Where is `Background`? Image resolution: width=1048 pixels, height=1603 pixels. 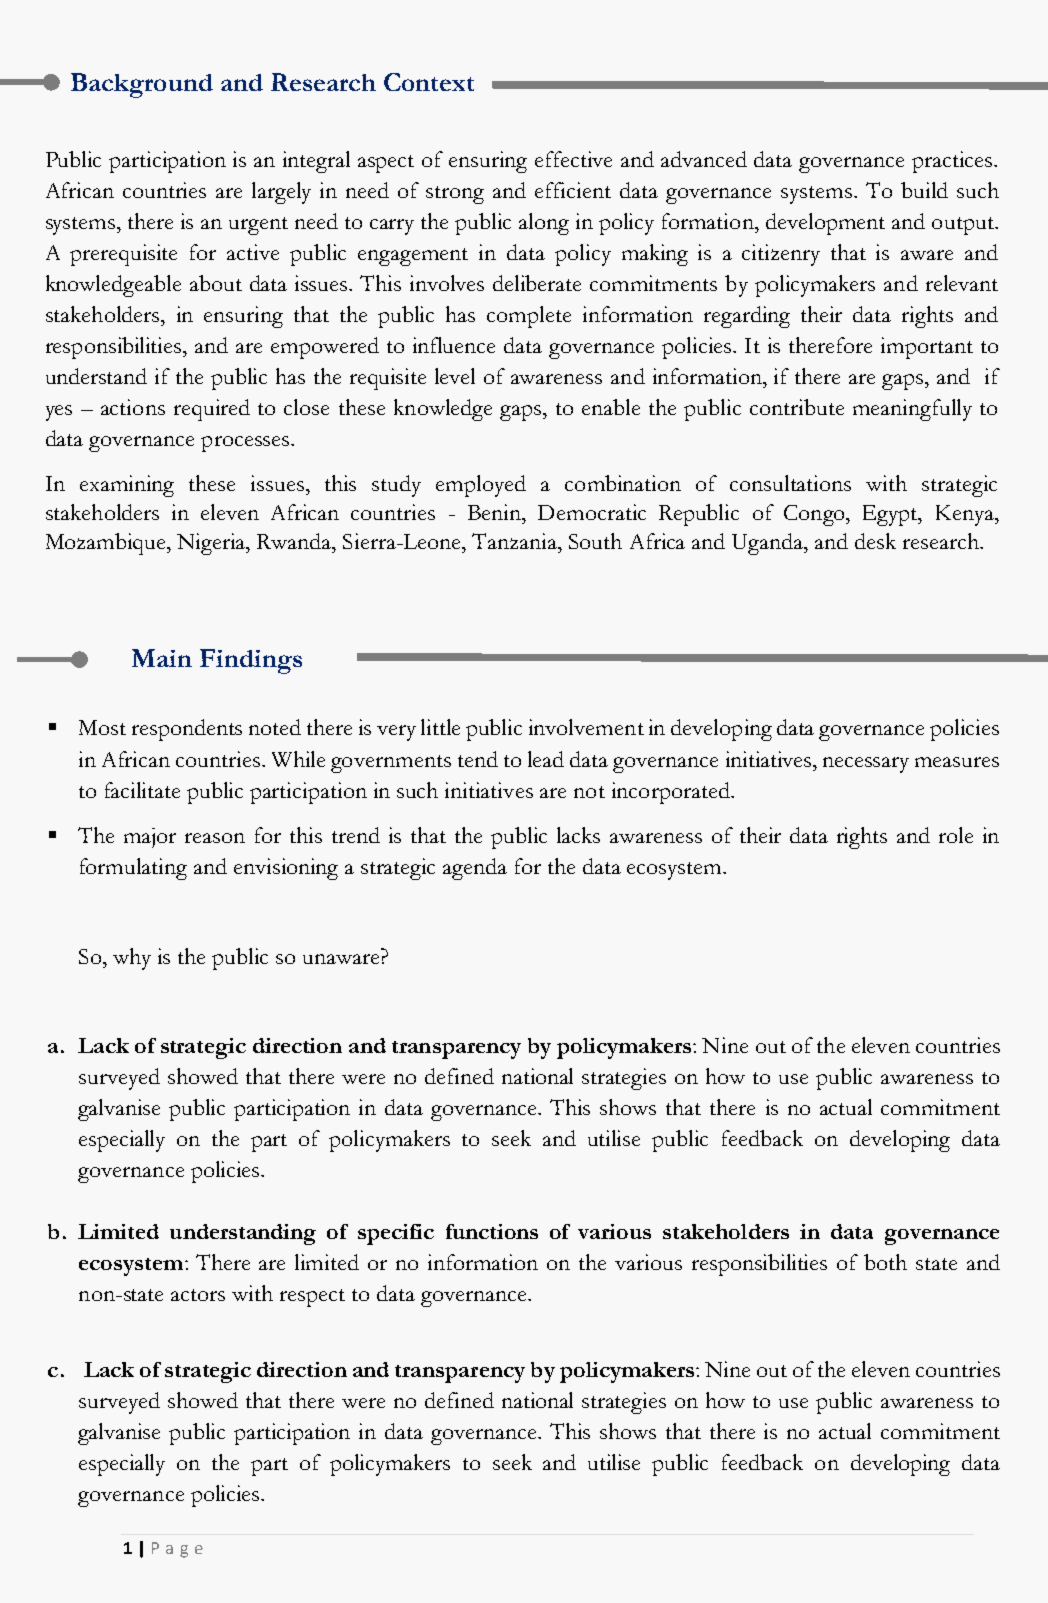
Background is located at coordinates (142, 85).
